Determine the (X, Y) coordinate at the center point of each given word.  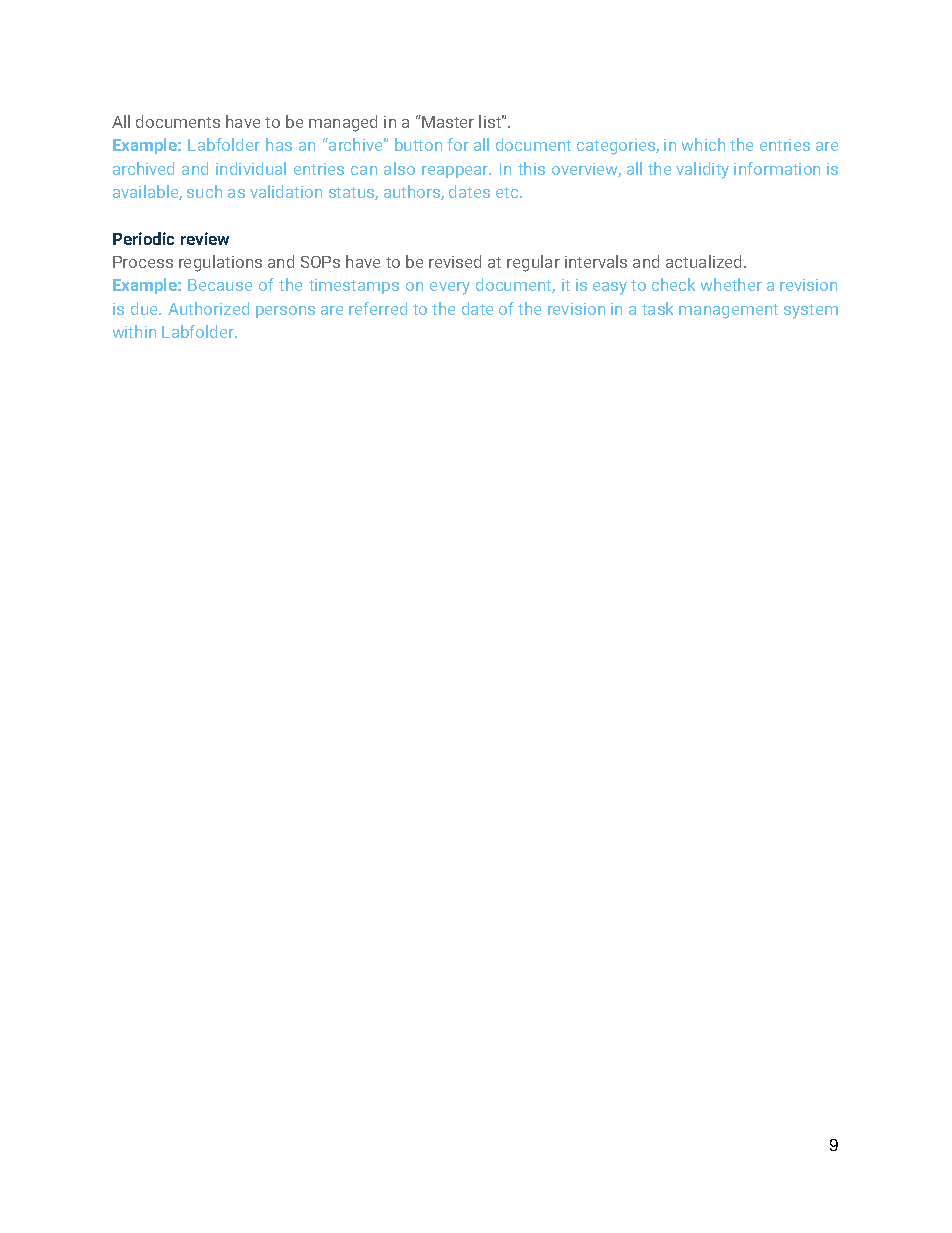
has (279, 144)
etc (508, 192)
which (703, 144)
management (728, 311)
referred (378, 308)
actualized (705, 261)
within (134, 331)
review (205, 238)
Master (447, 121)
